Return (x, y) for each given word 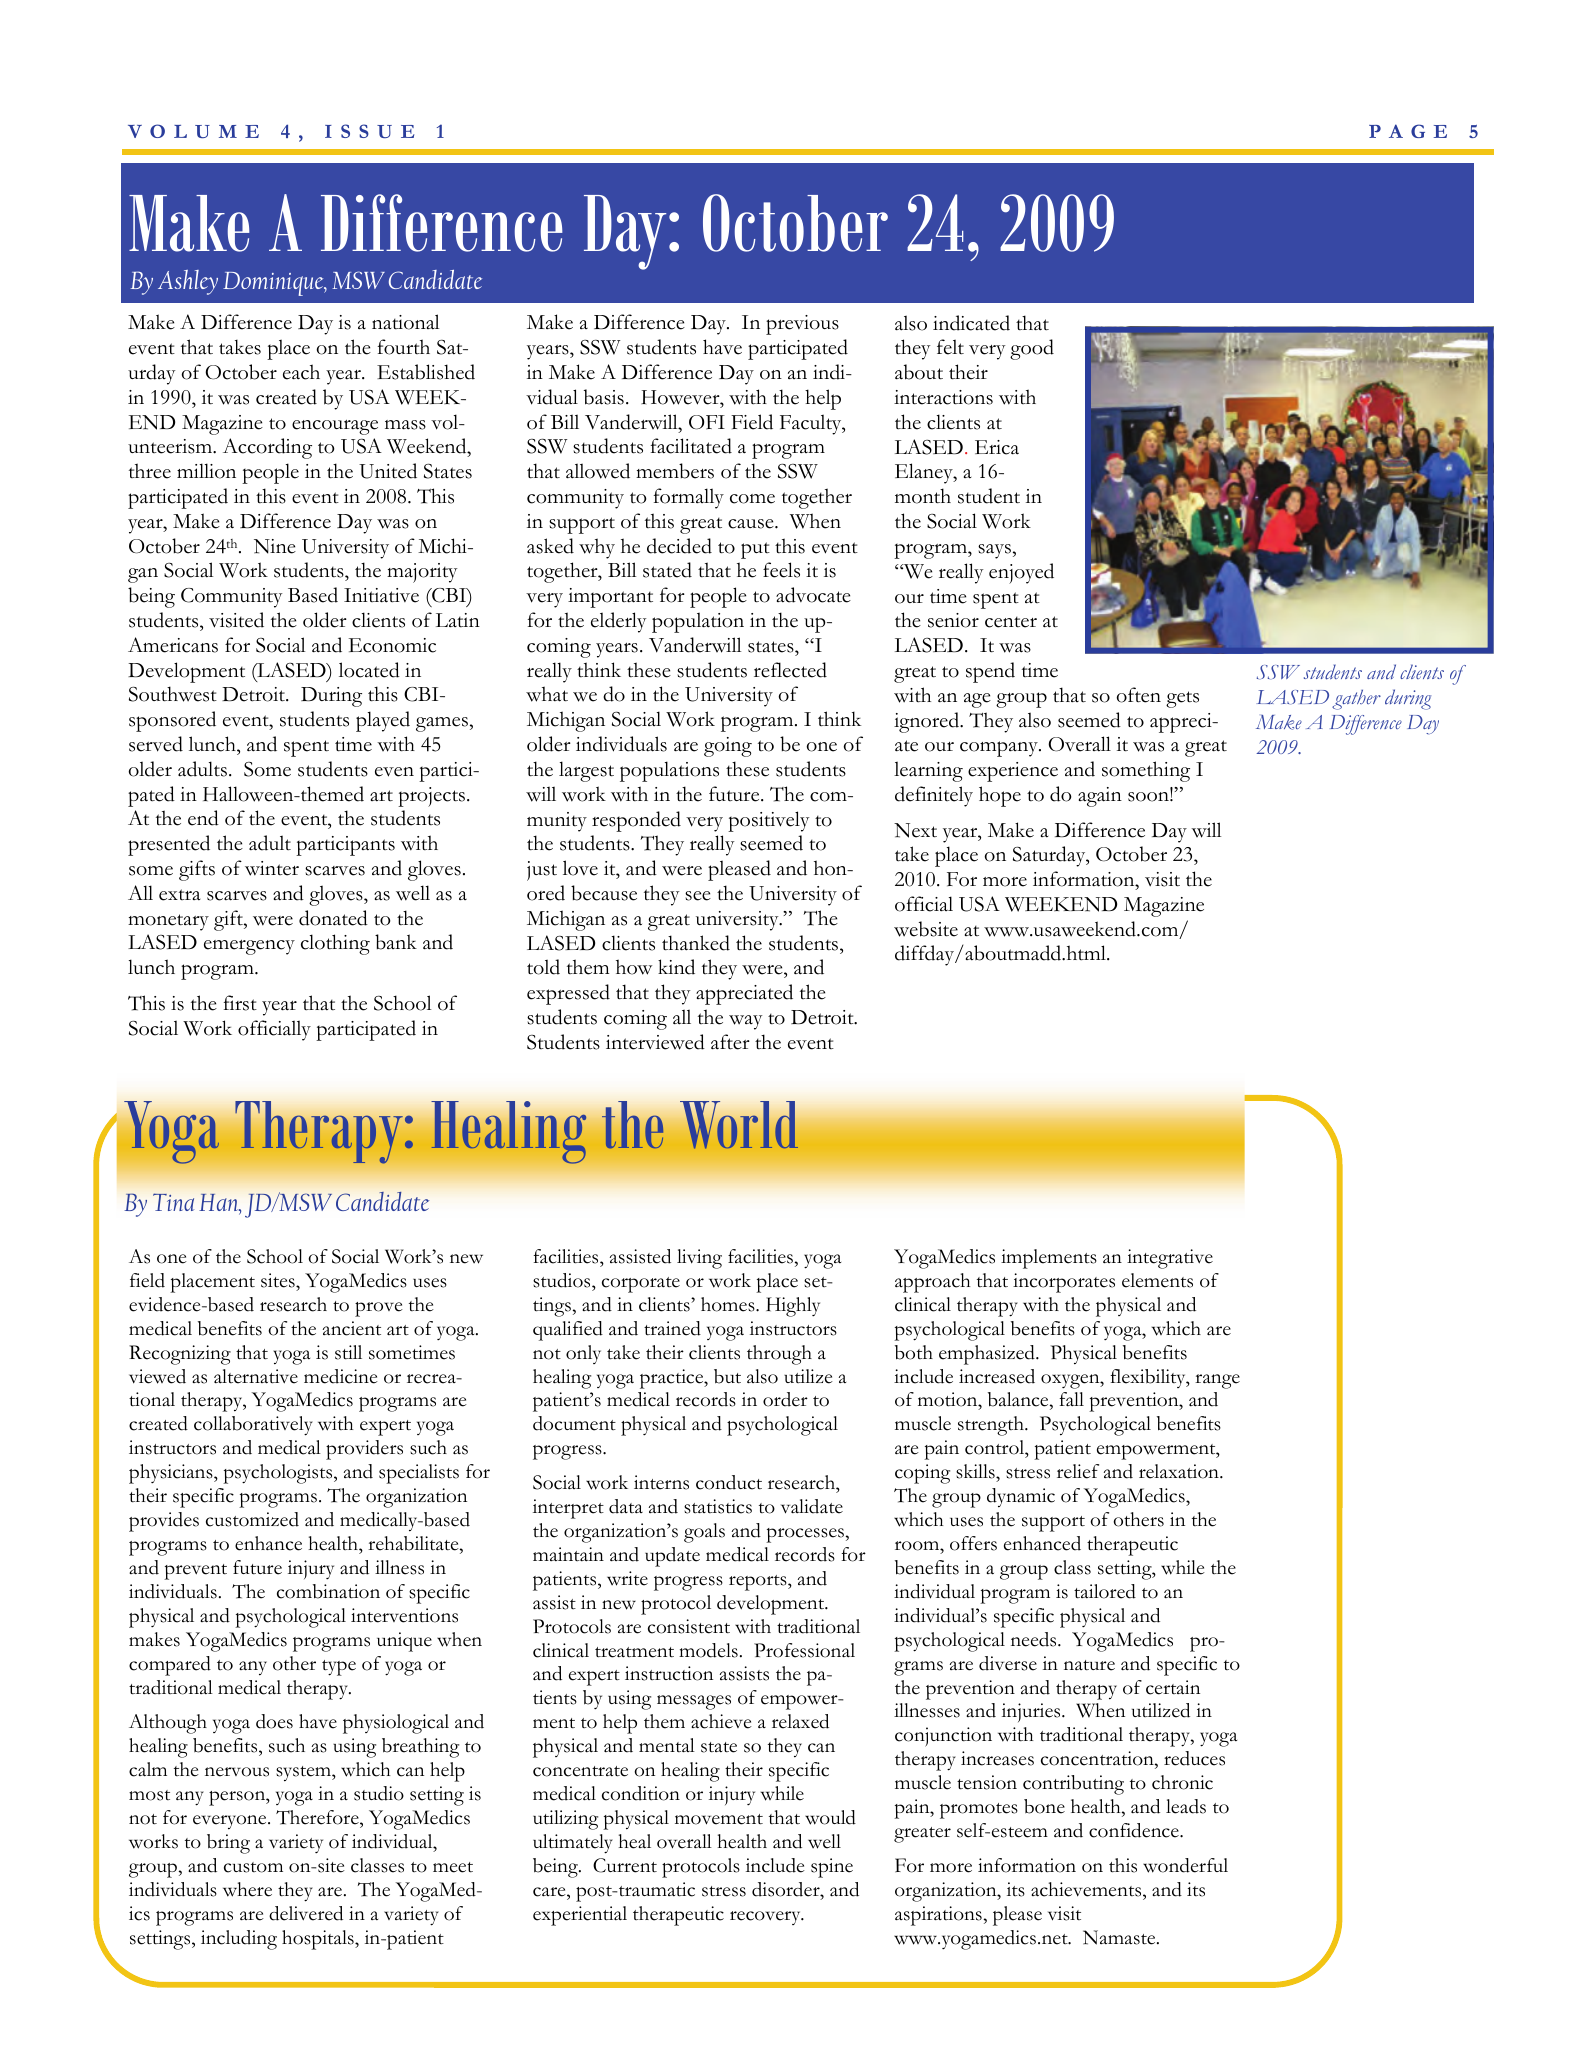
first (240, 1003)
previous (802, 325)
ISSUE (369, 131)
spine (832, 1868)
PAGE (1408, 131)
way (745, 1022)
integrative (1170, 1259)
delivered (306, 1913)
